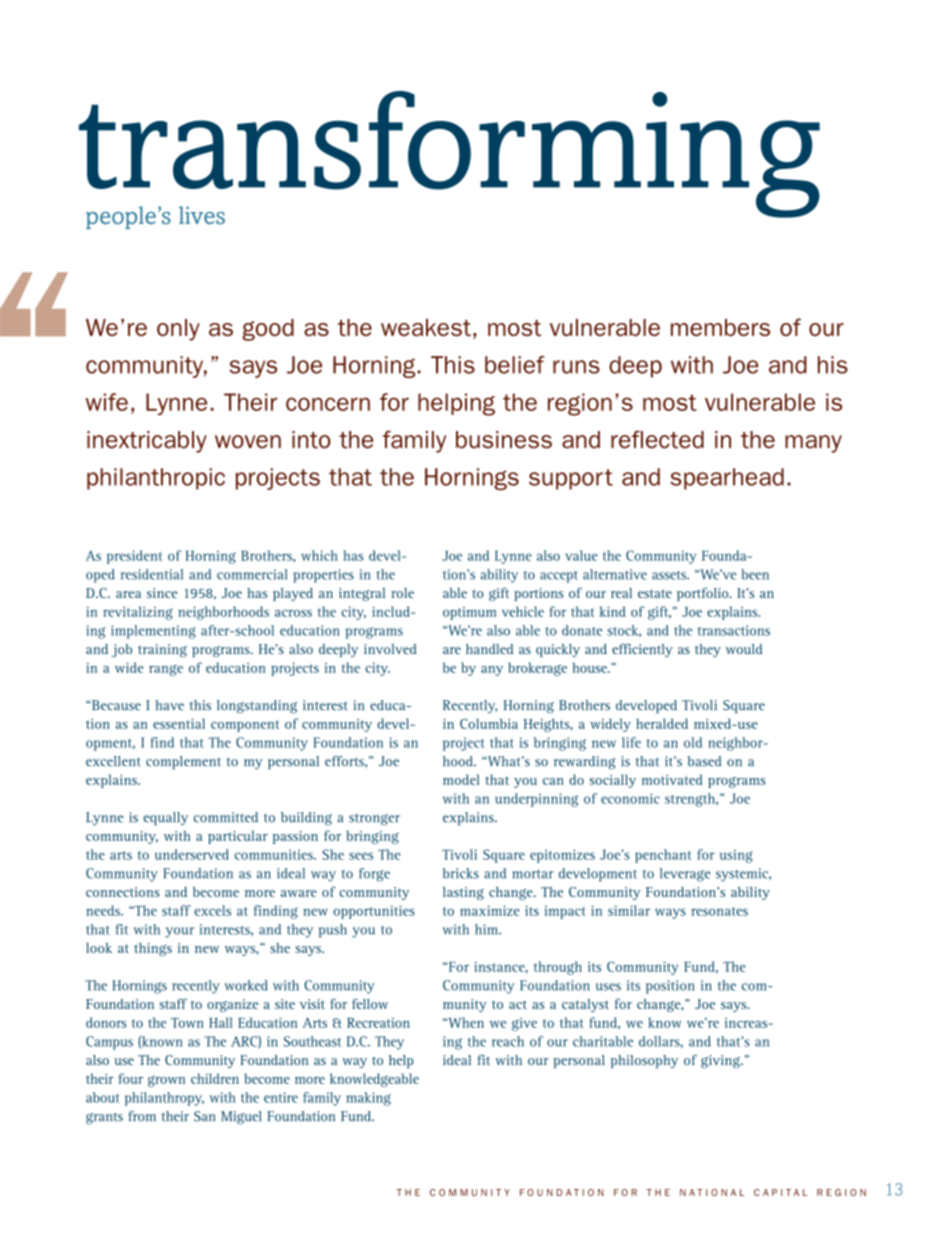 This screenshot has height=1233, width=952. What do you see at coordinates (449, 155) in the screenshot?
I see `transforming` at bounding box center [449, 155].
